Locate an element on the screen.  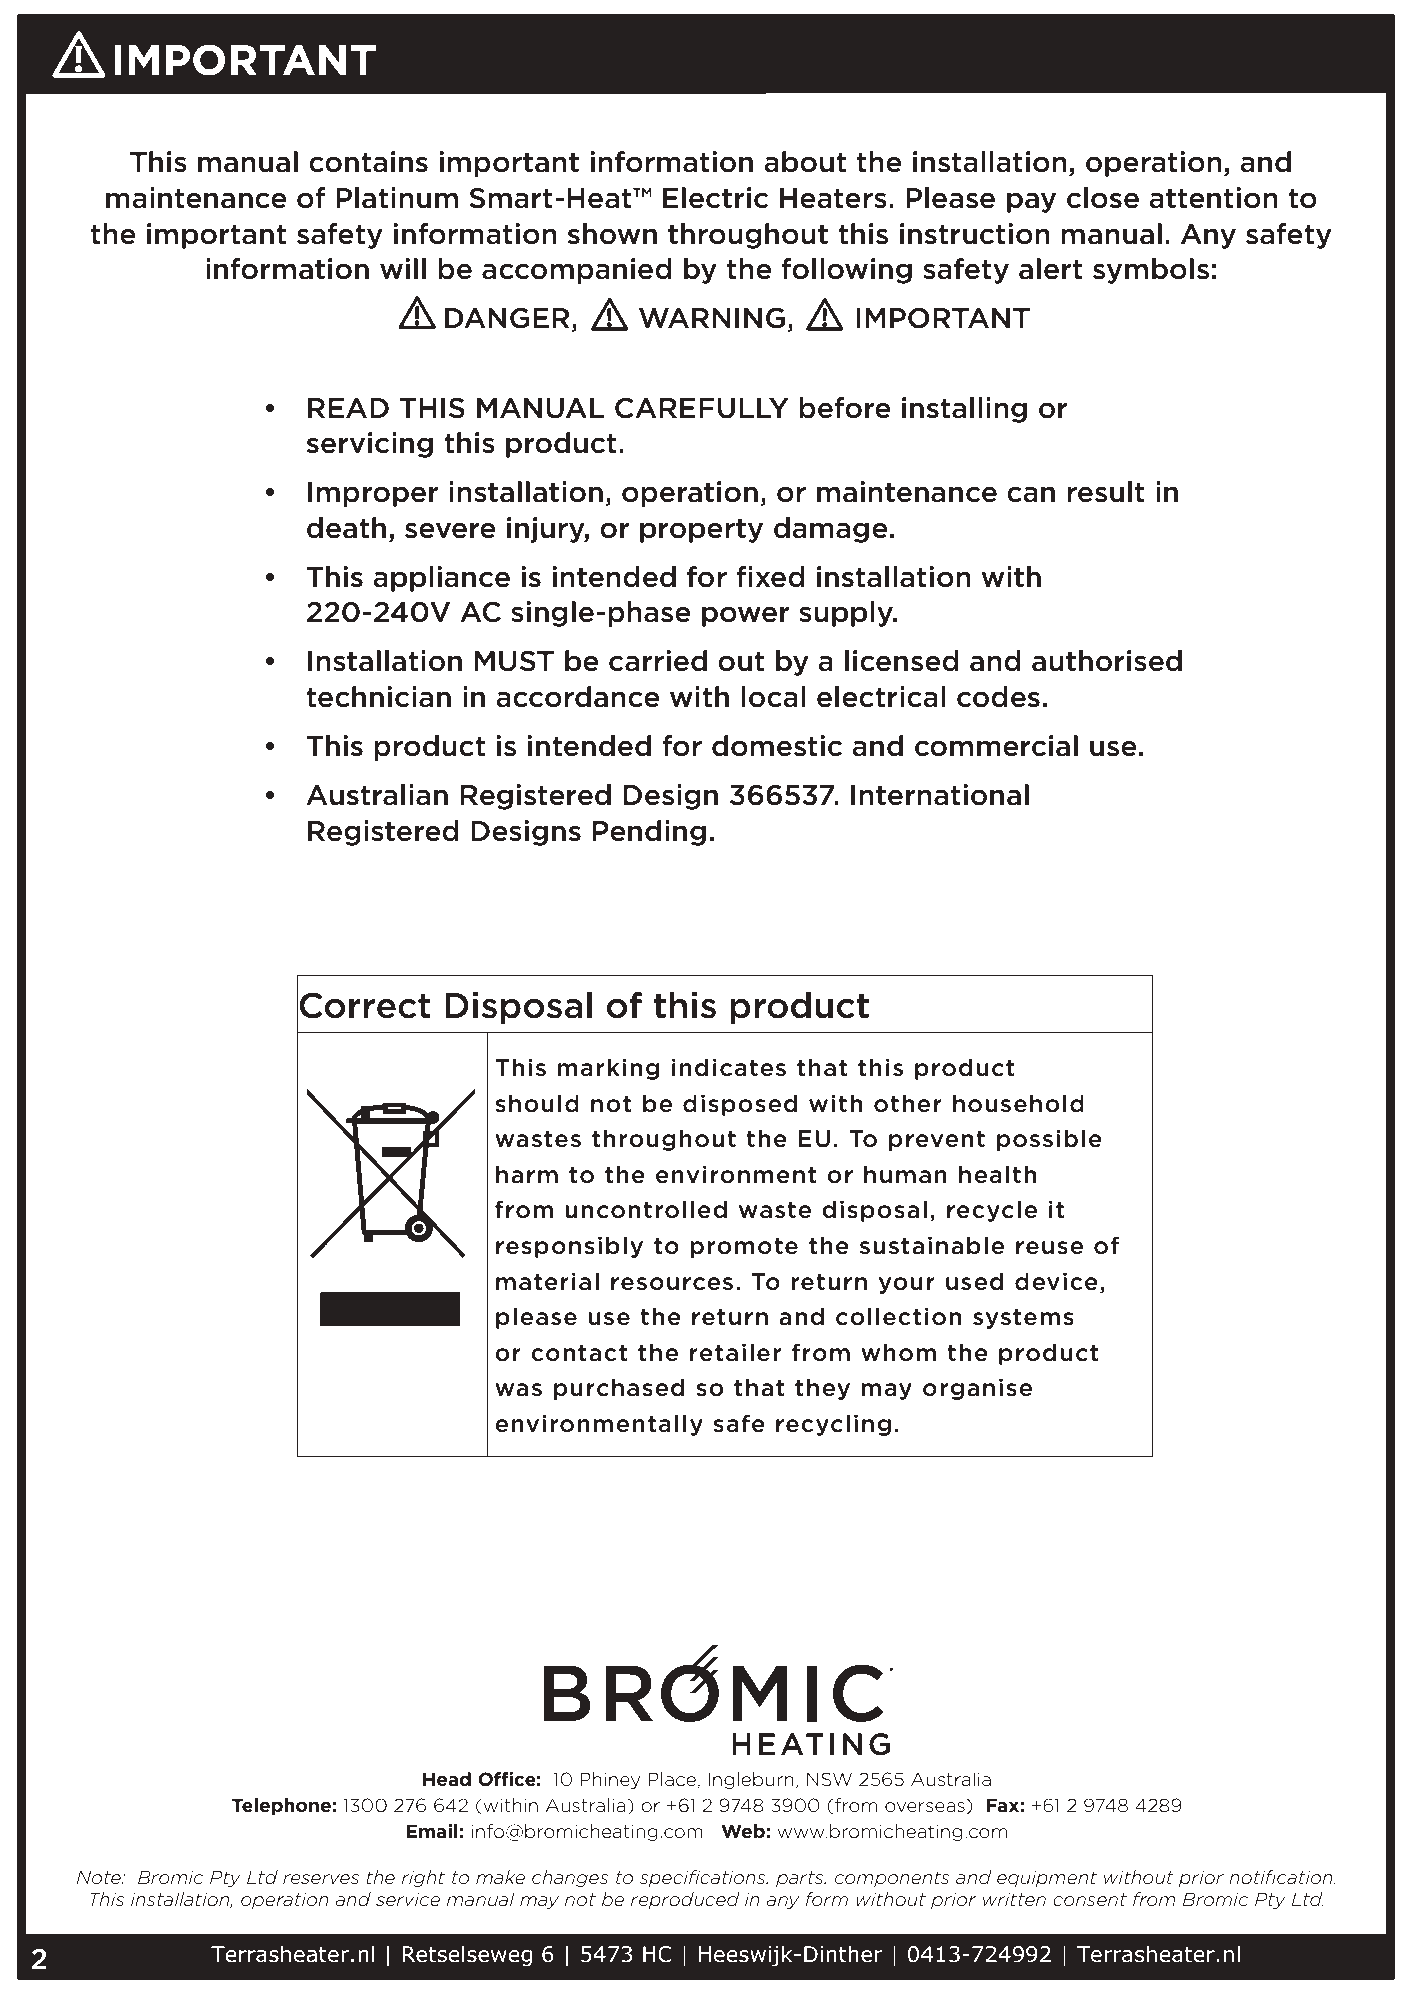
should is located at coordinates (537, 1103).
